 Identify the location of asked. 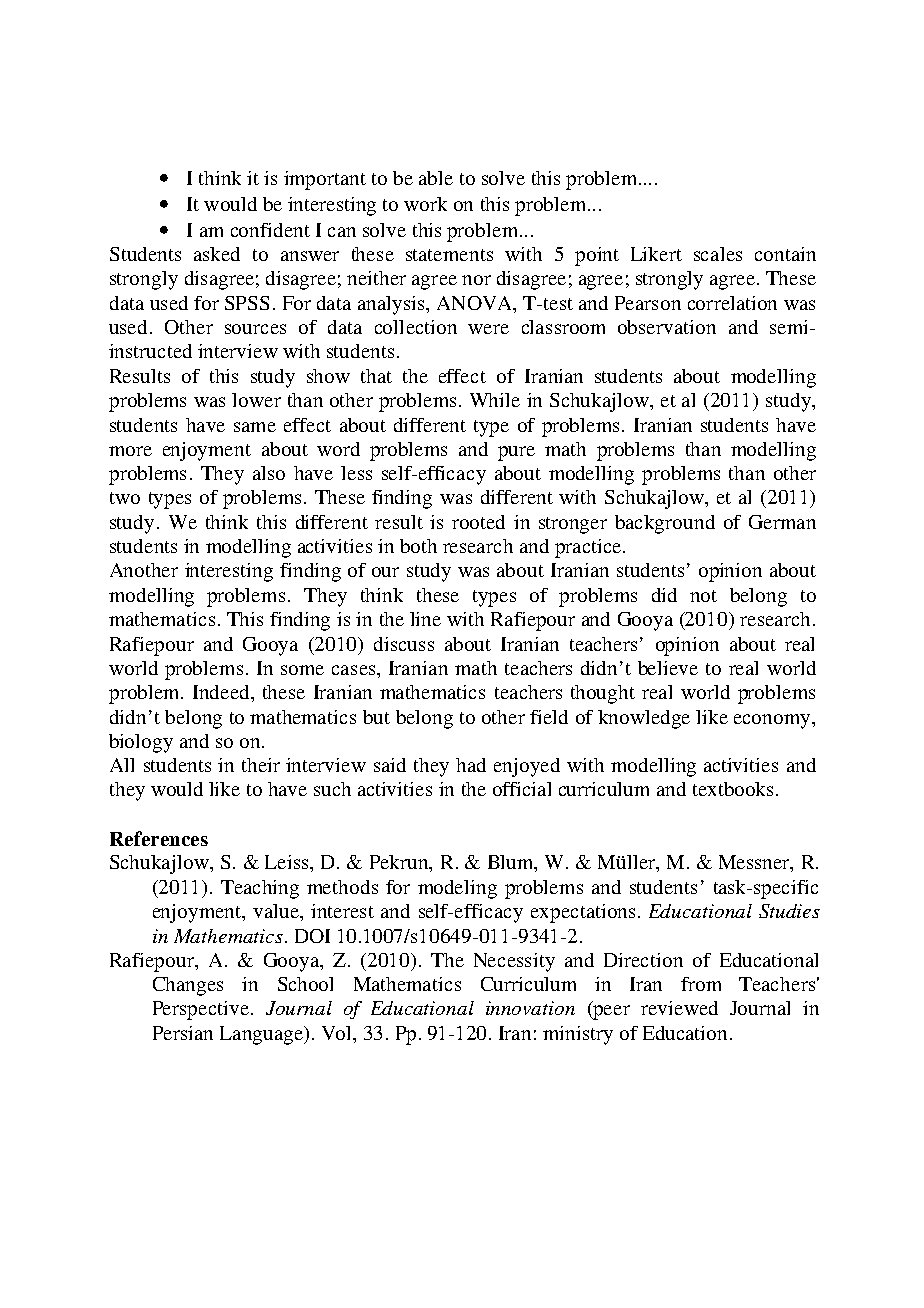
(217, 254).
